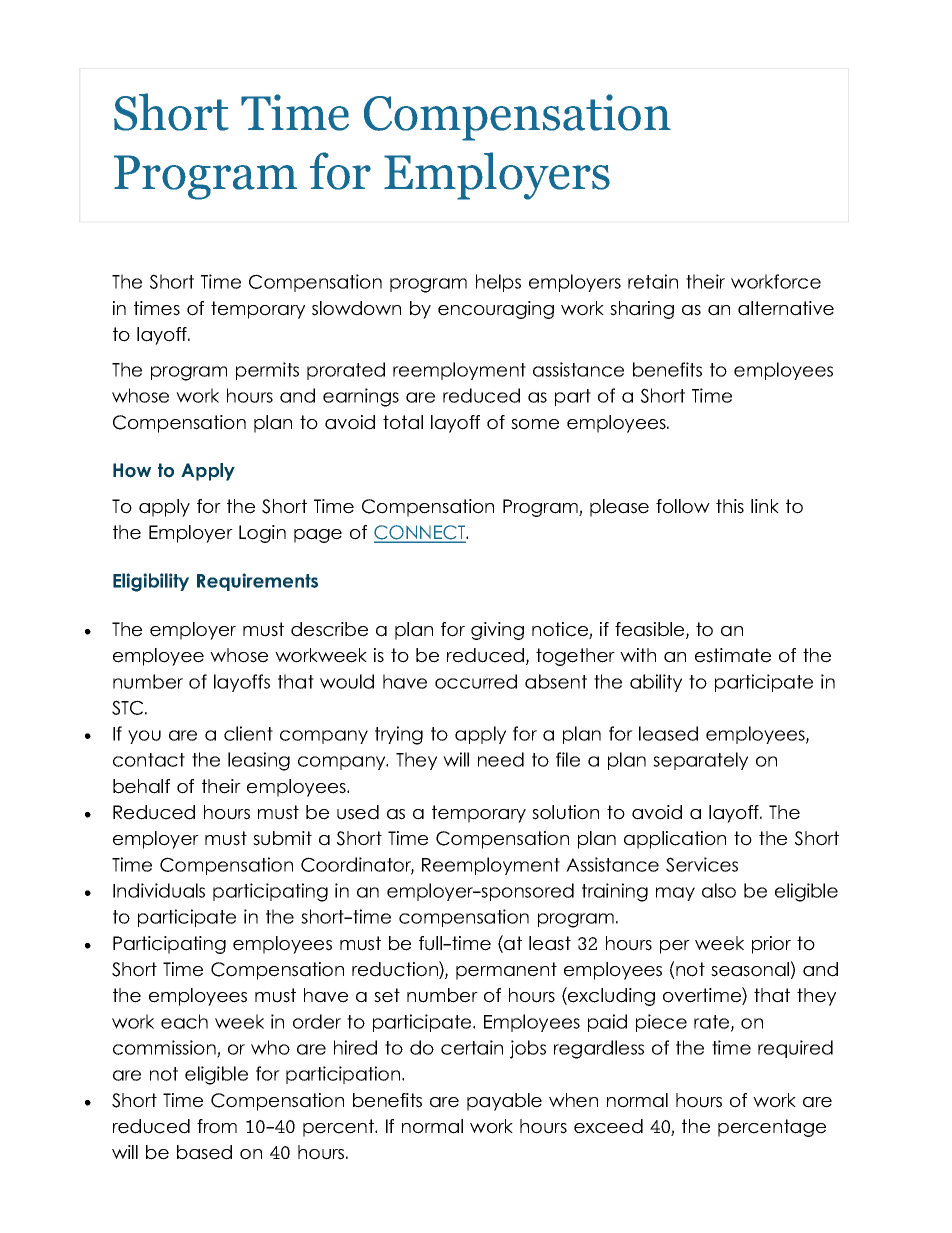  I want to click on permits, so click(267, 371).
